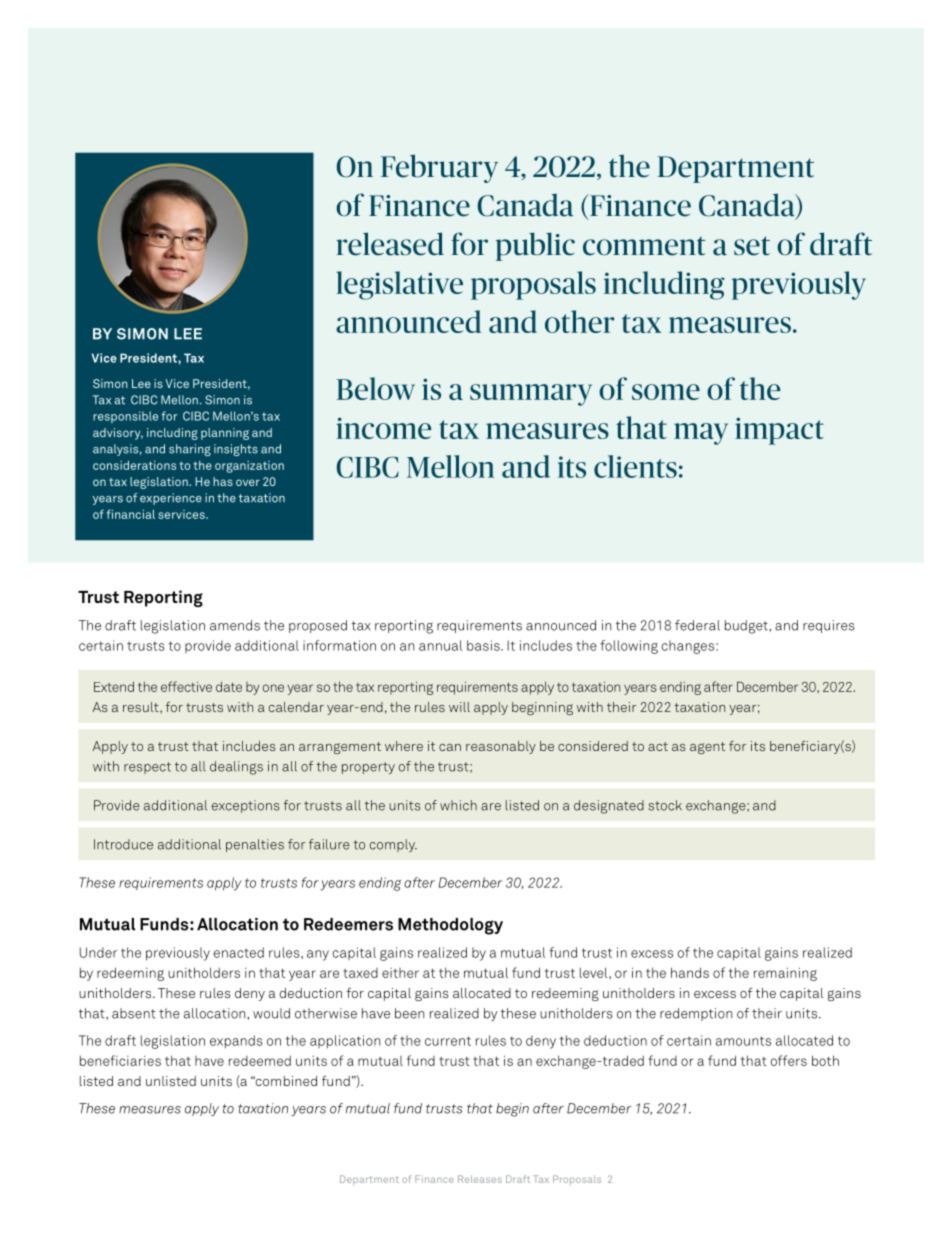 The width and height of the document is (952, 1233). What do you see at coordinates (484, 645) in the document?
I see `basis` at bounding box center [484, 645].
